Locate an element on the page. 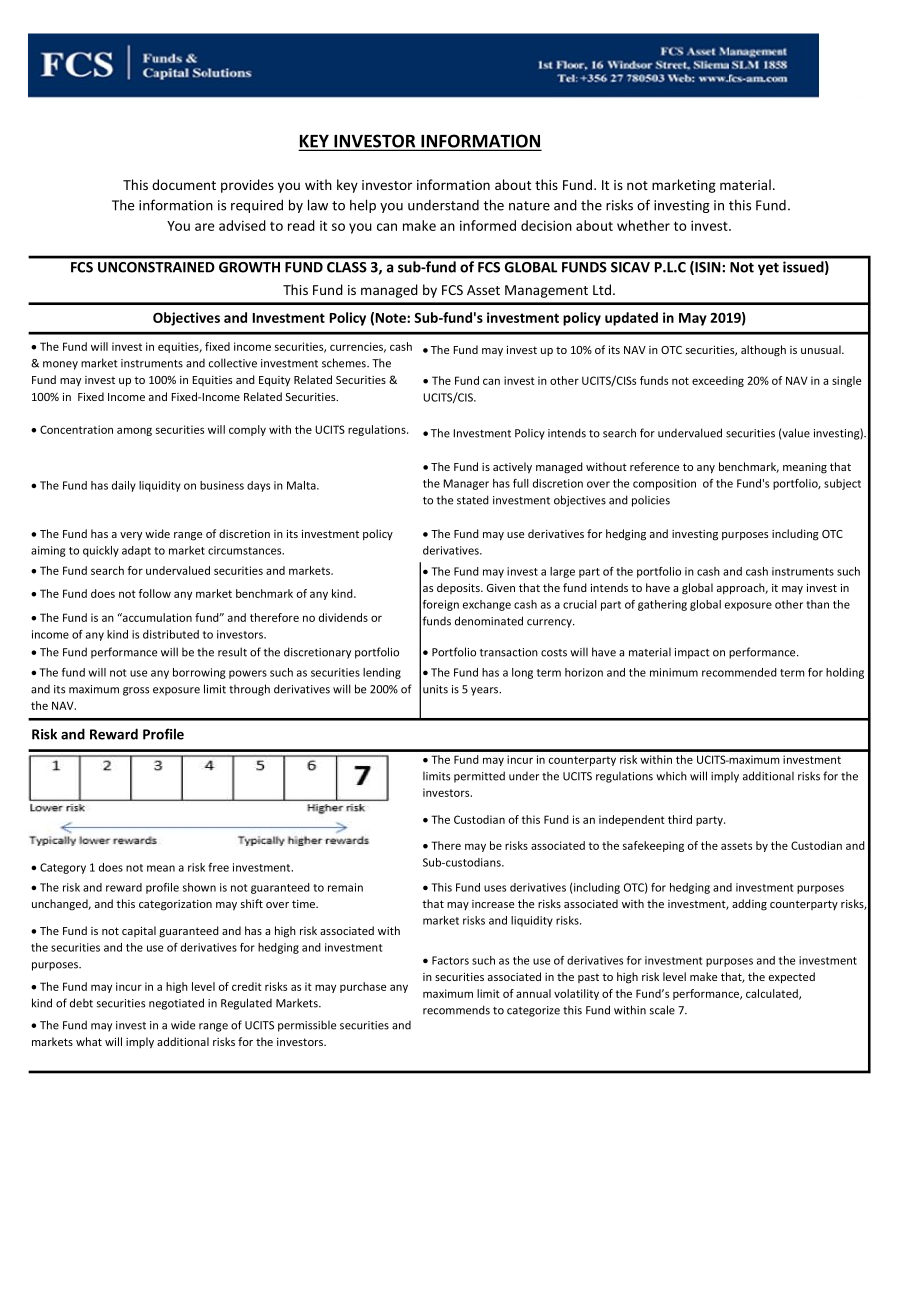 This document has height=1308, width=924. Manager is located at coordinates (466, 484).
